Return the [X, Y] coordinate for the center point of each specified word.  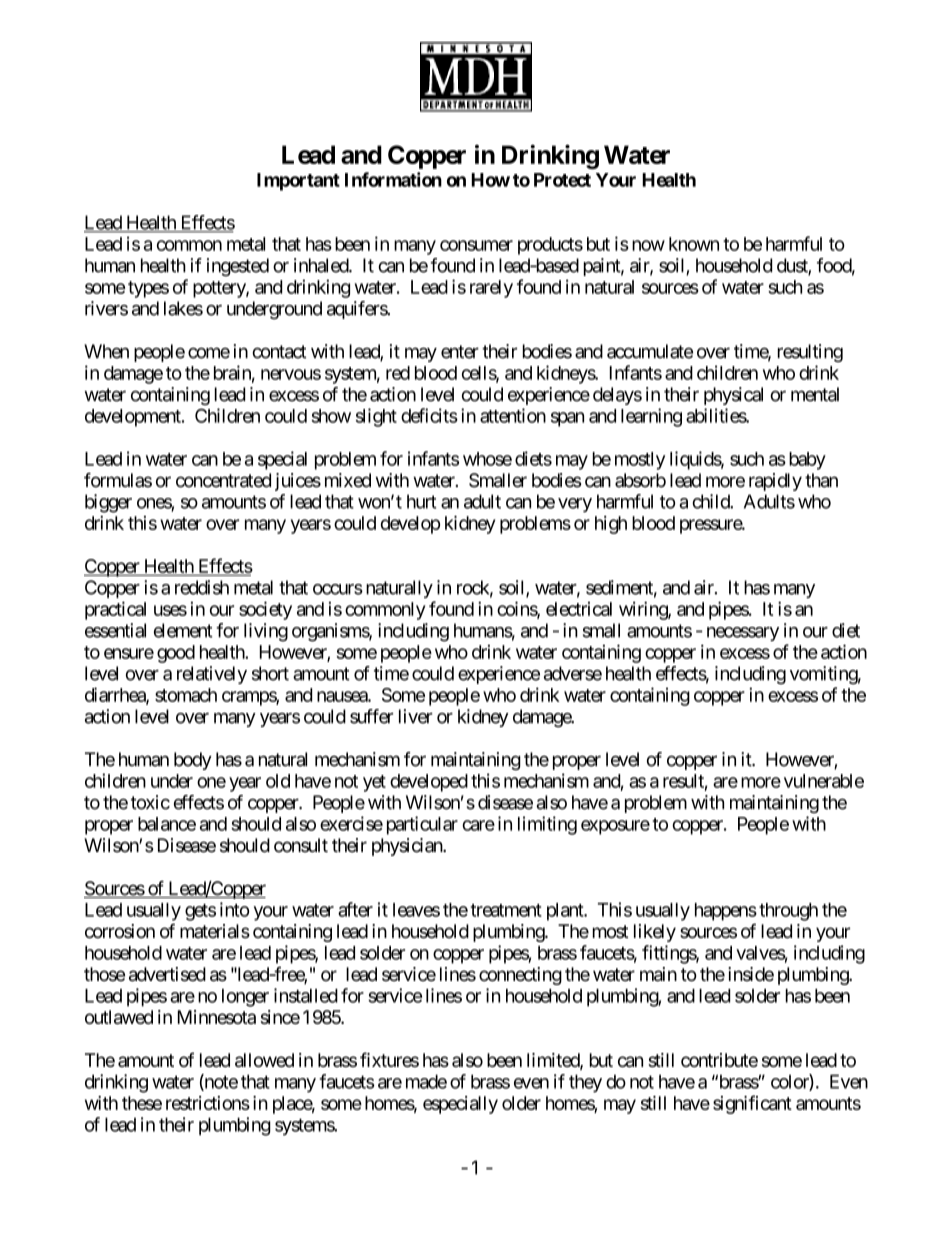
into [234, 909]
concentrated [223, 480]
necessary [743, 634]
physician [408, 847]
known [694, 244]
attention [513, 415]
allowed [264, 1060]
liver [416, 716]
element [183, 630]
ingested [238, 267]
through [788, 912]
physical [733, 396]
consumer [476, 245]
